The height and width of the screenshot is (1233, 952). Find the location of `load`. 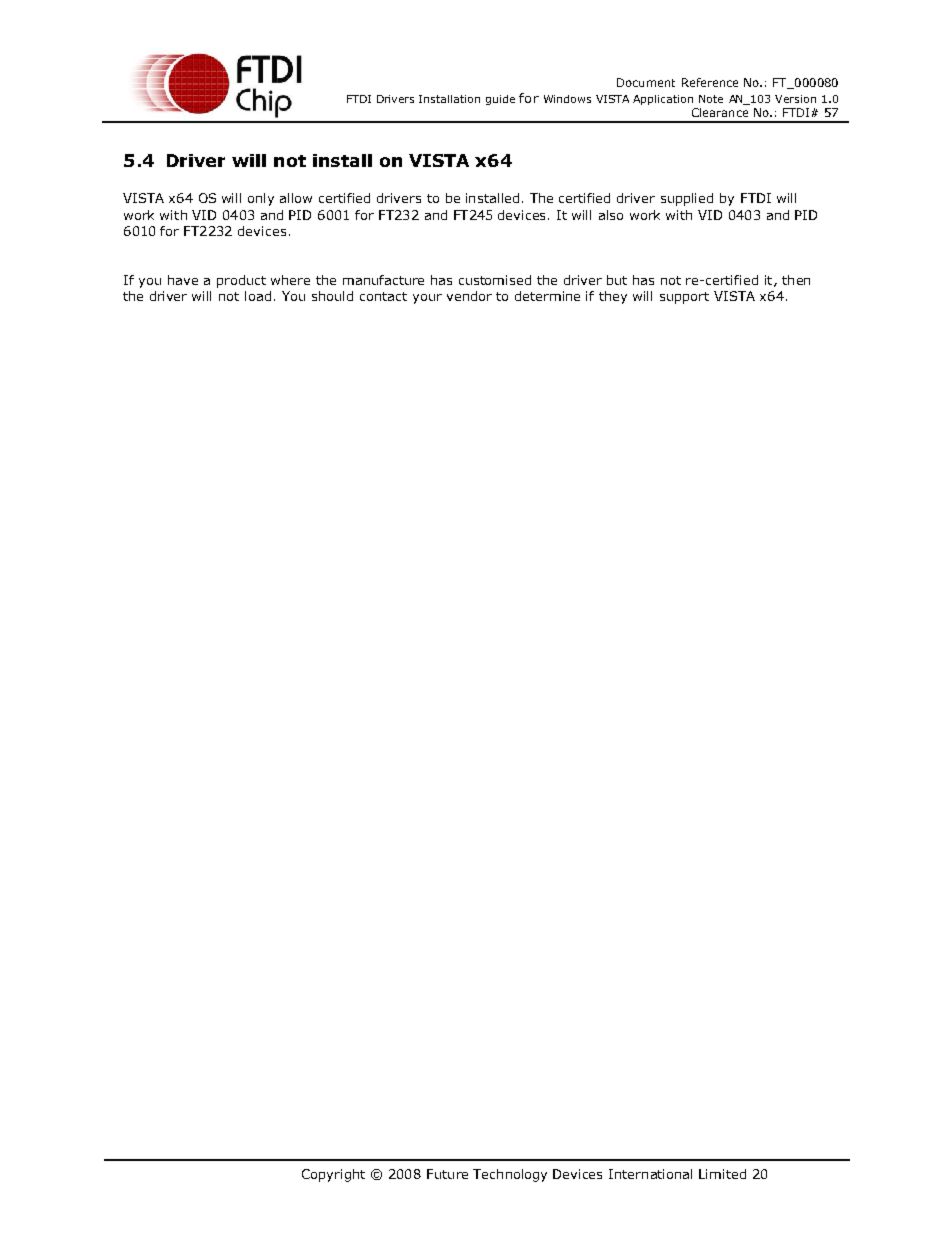

load is located at coordinates (258, 296).
